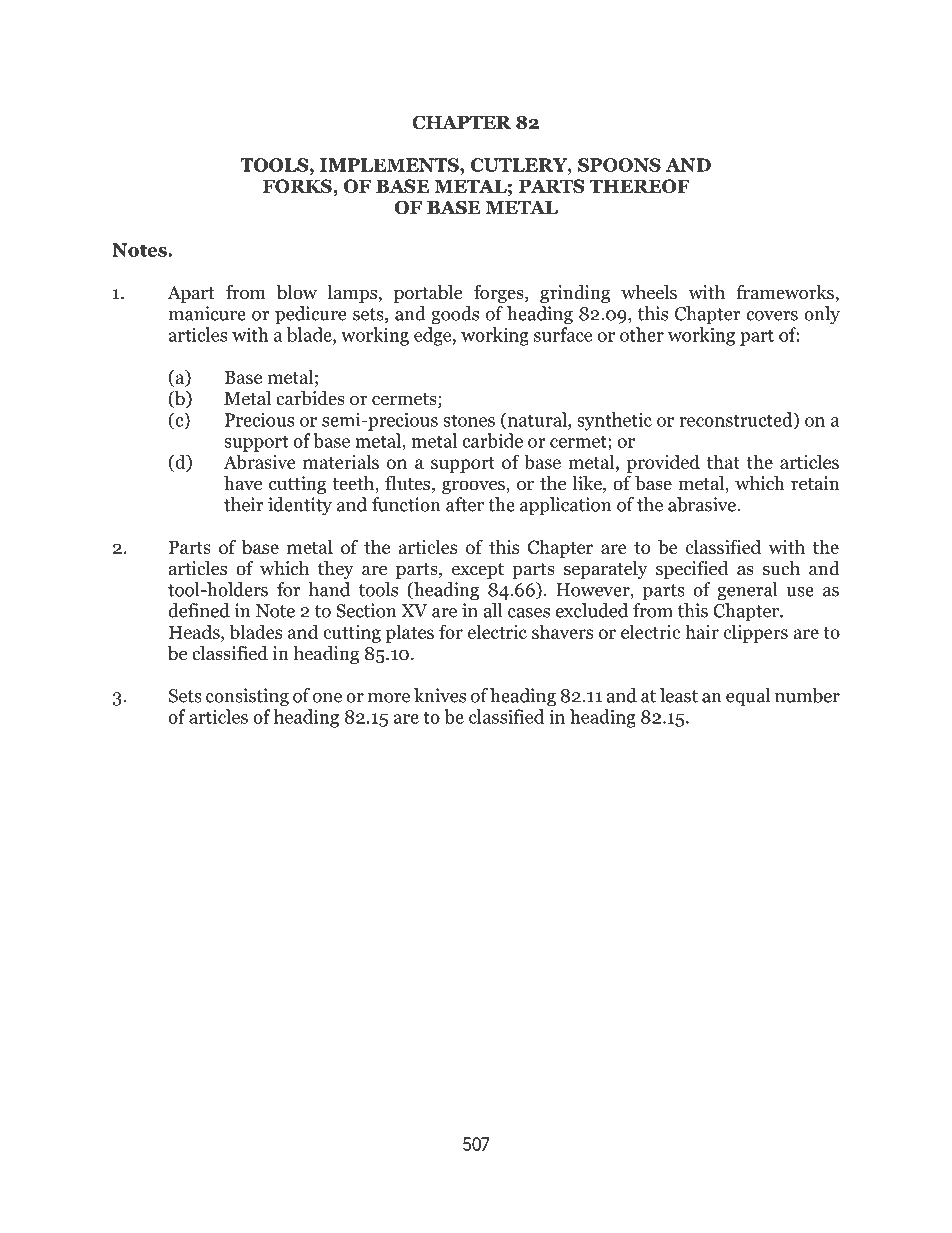 This screenshot has height=1233, width=952. What do you see at coordinates (247, 697) in the screenshot?
I see `consisting` at bounding box center [247, 697].
